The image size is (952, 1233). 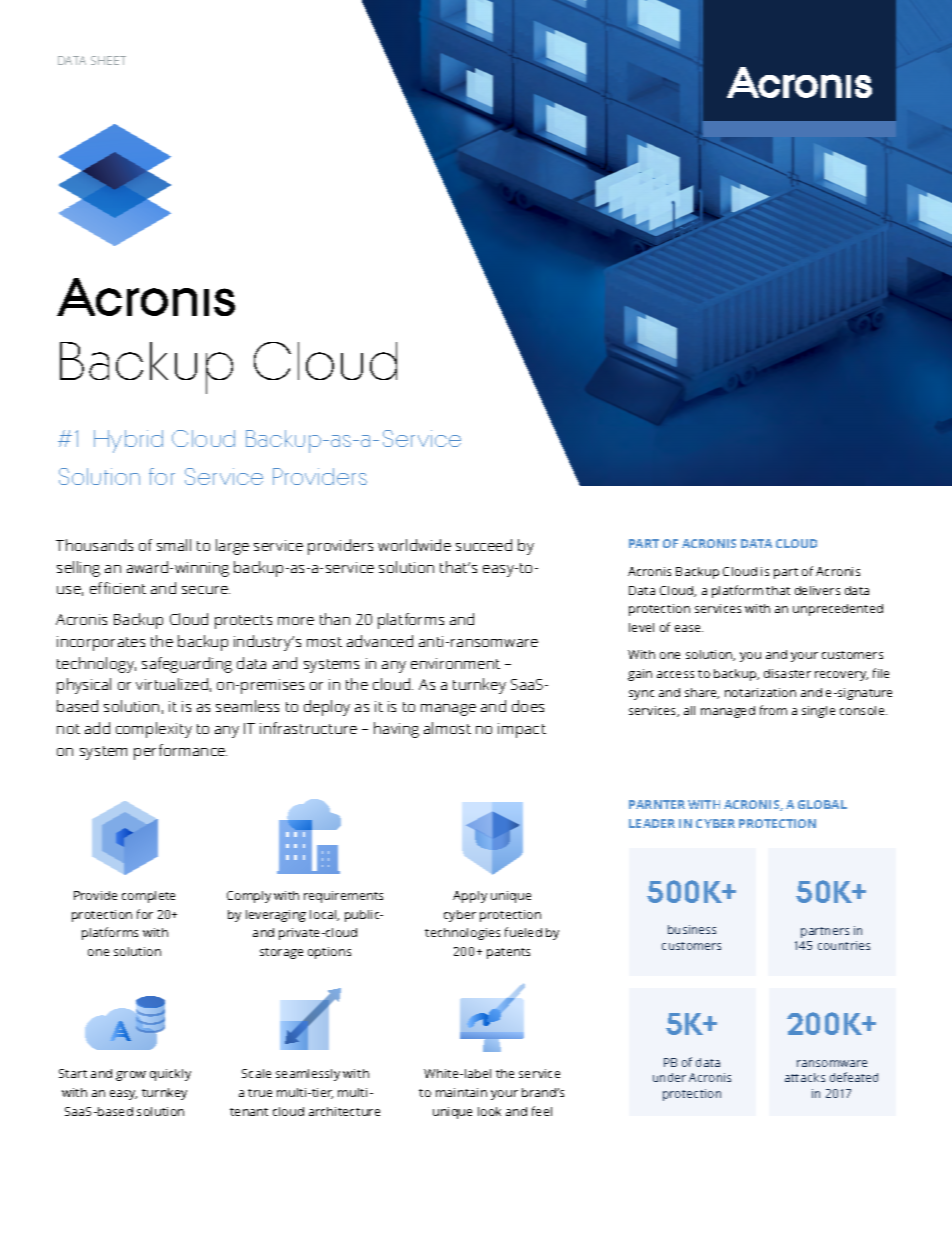 What do you see at coordinates (170, 1075) in the screenshot?
I see `quickly` at bounding box center [170, 1075].
